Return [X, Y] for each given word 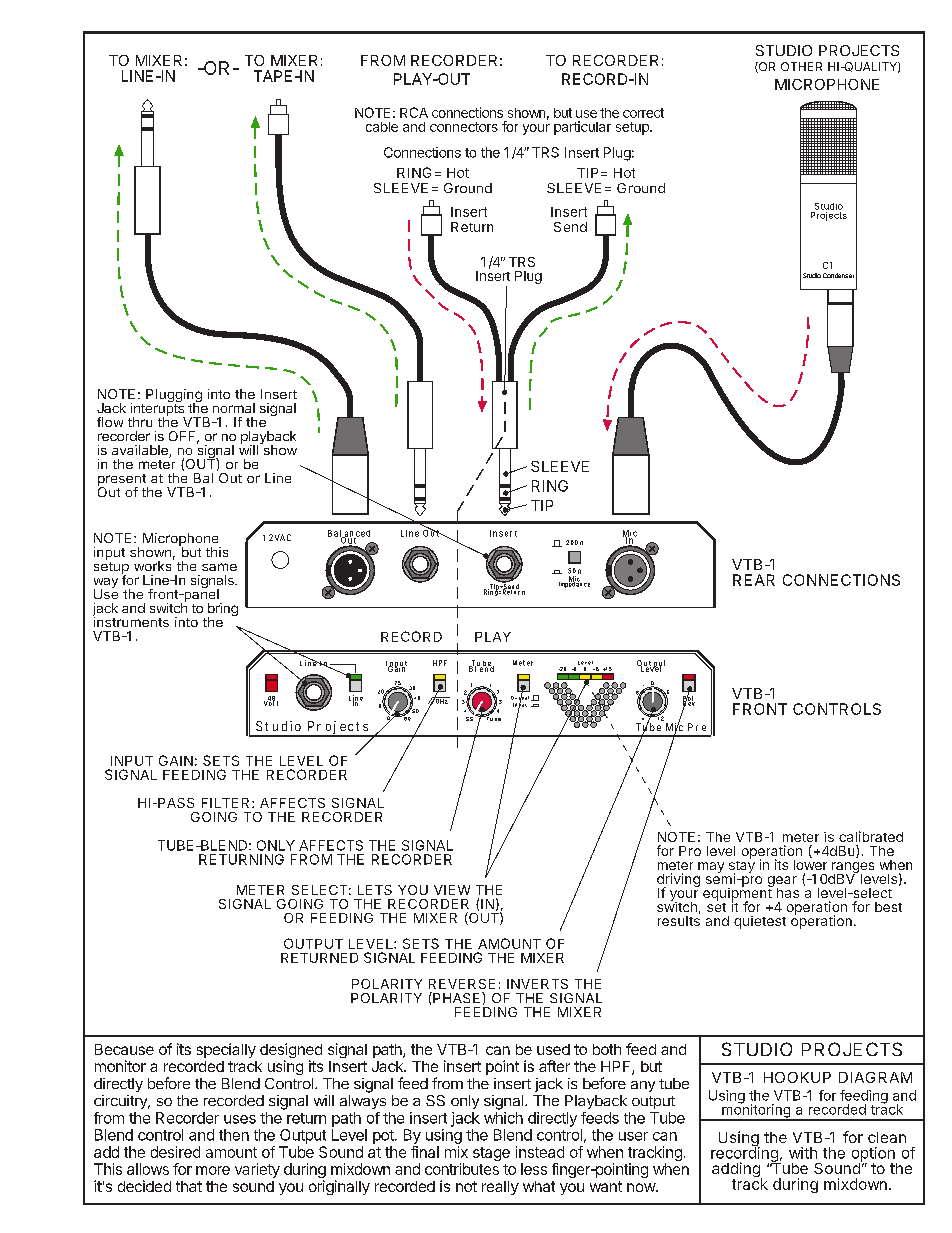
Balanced [349, 534]
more [213, 1170]
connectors [464, 127]
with [803, 1153]
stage [491, 1154]
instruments [131, 621]
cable [382, 127]
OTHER [801, 66]
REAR [754, 580]
